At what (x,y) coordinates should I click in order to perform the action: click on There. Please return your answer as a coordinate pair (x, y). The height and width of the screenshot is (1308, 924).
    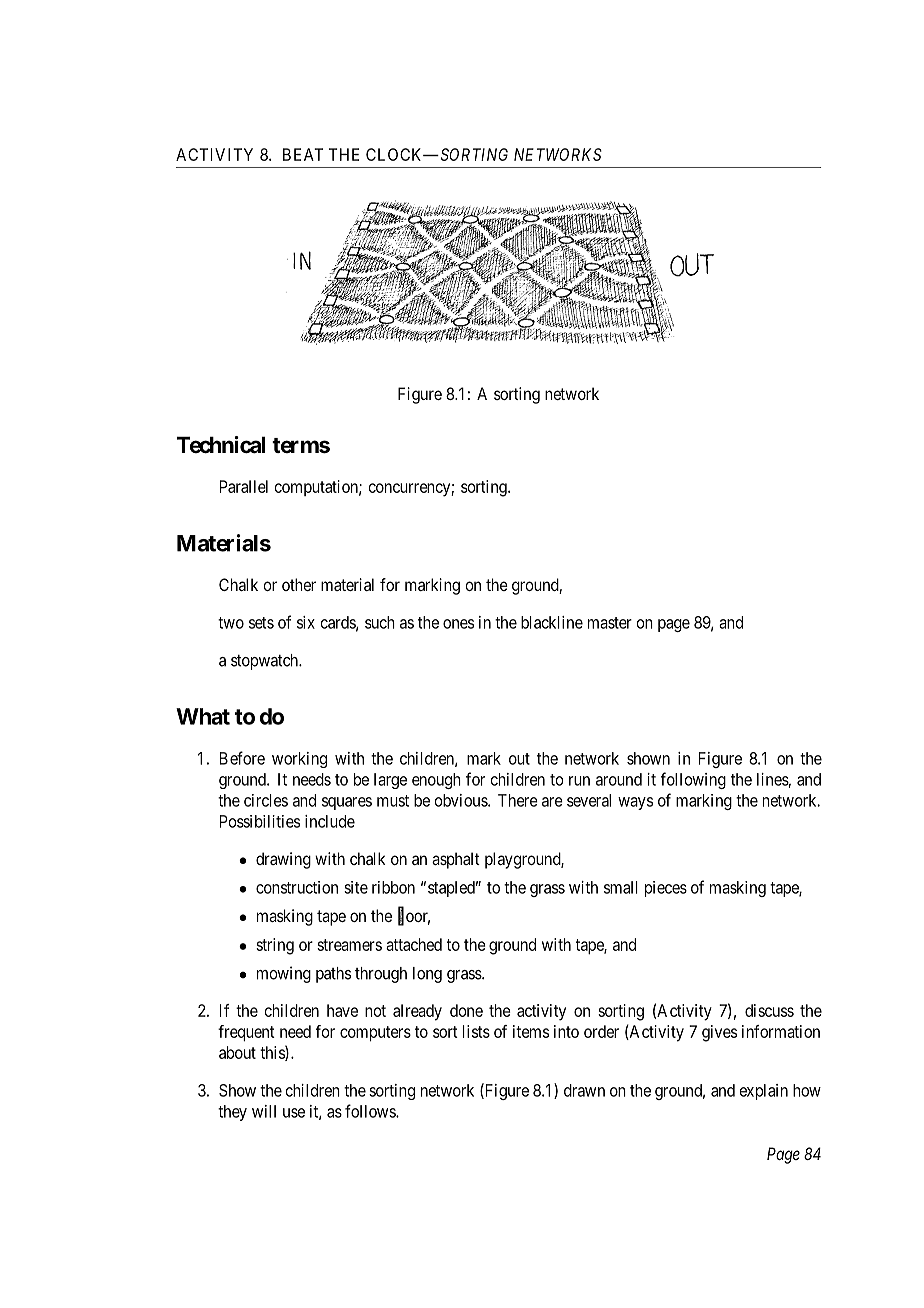
    Looking at the image, I should click on (518, 800).
